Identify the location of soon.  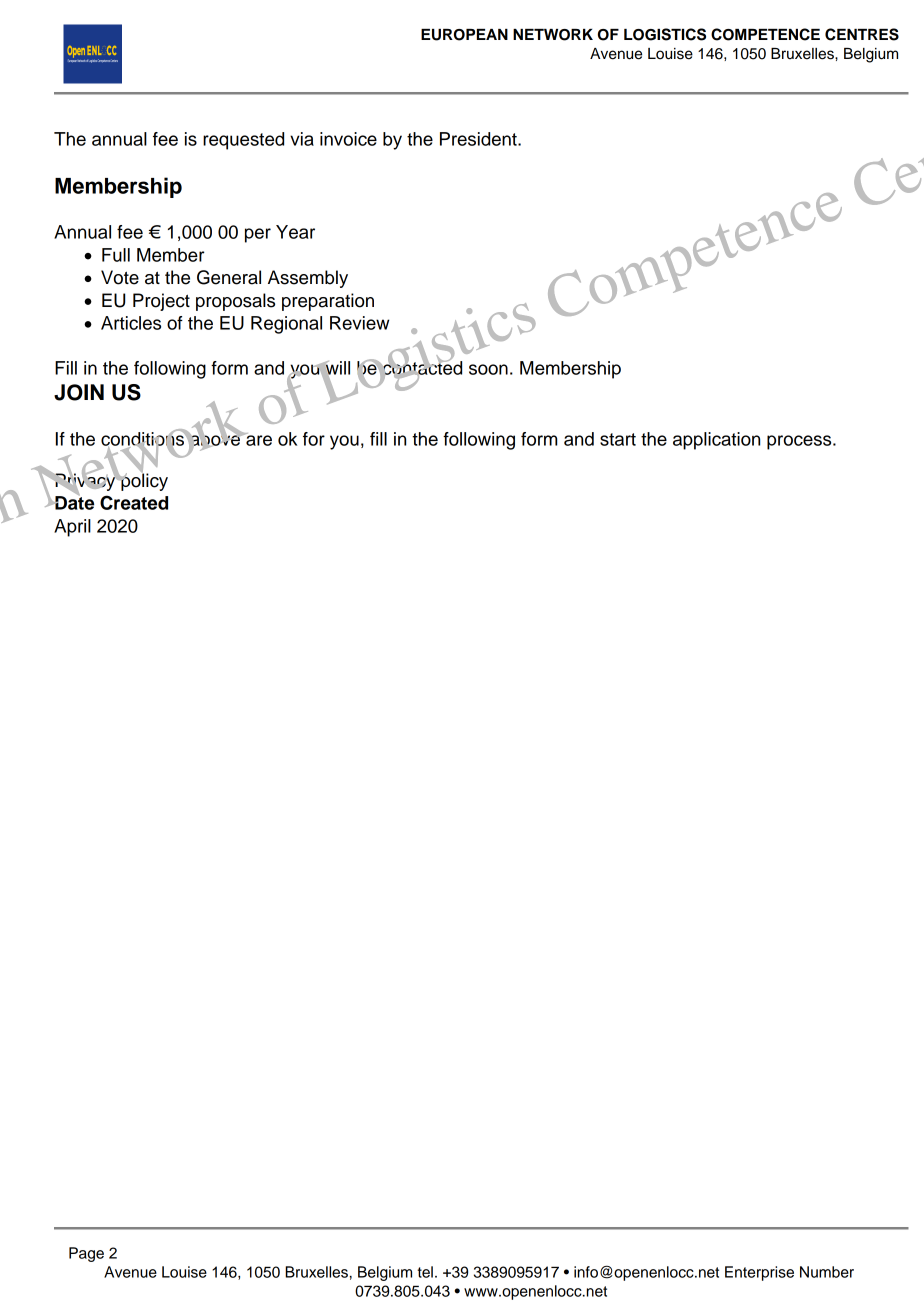
(488, 369).
